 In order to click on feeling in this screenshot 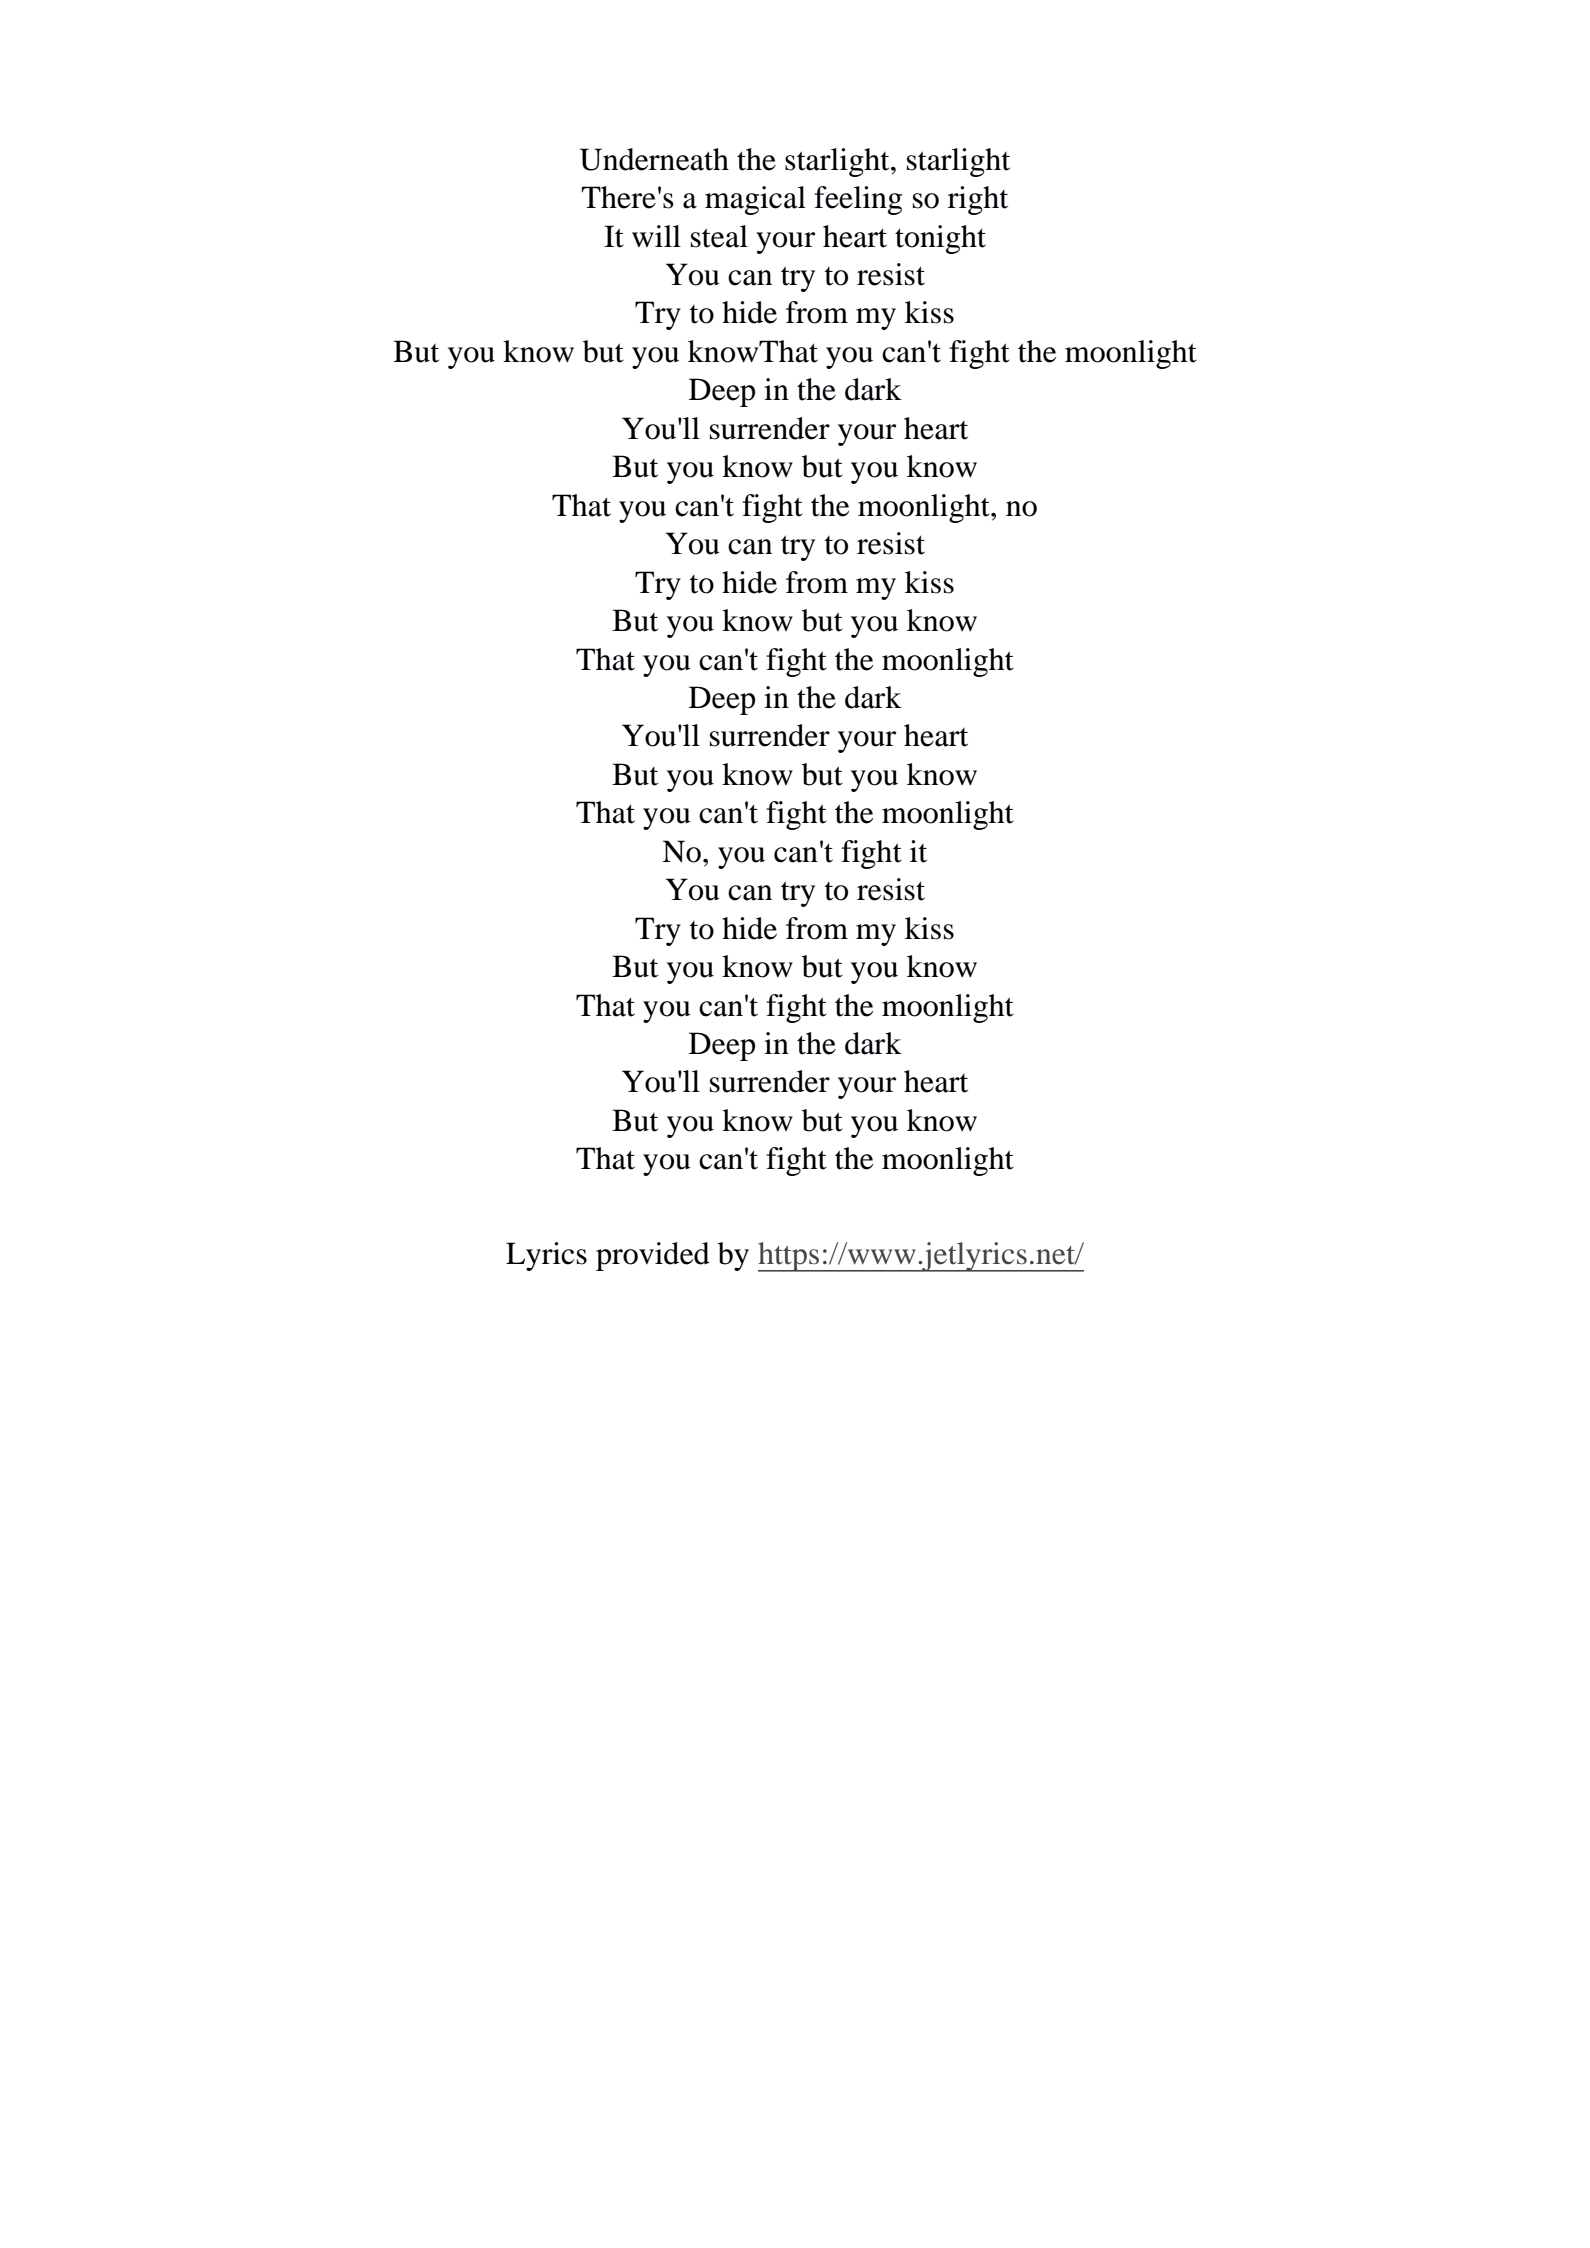, I will do `click(858, 200)`.
